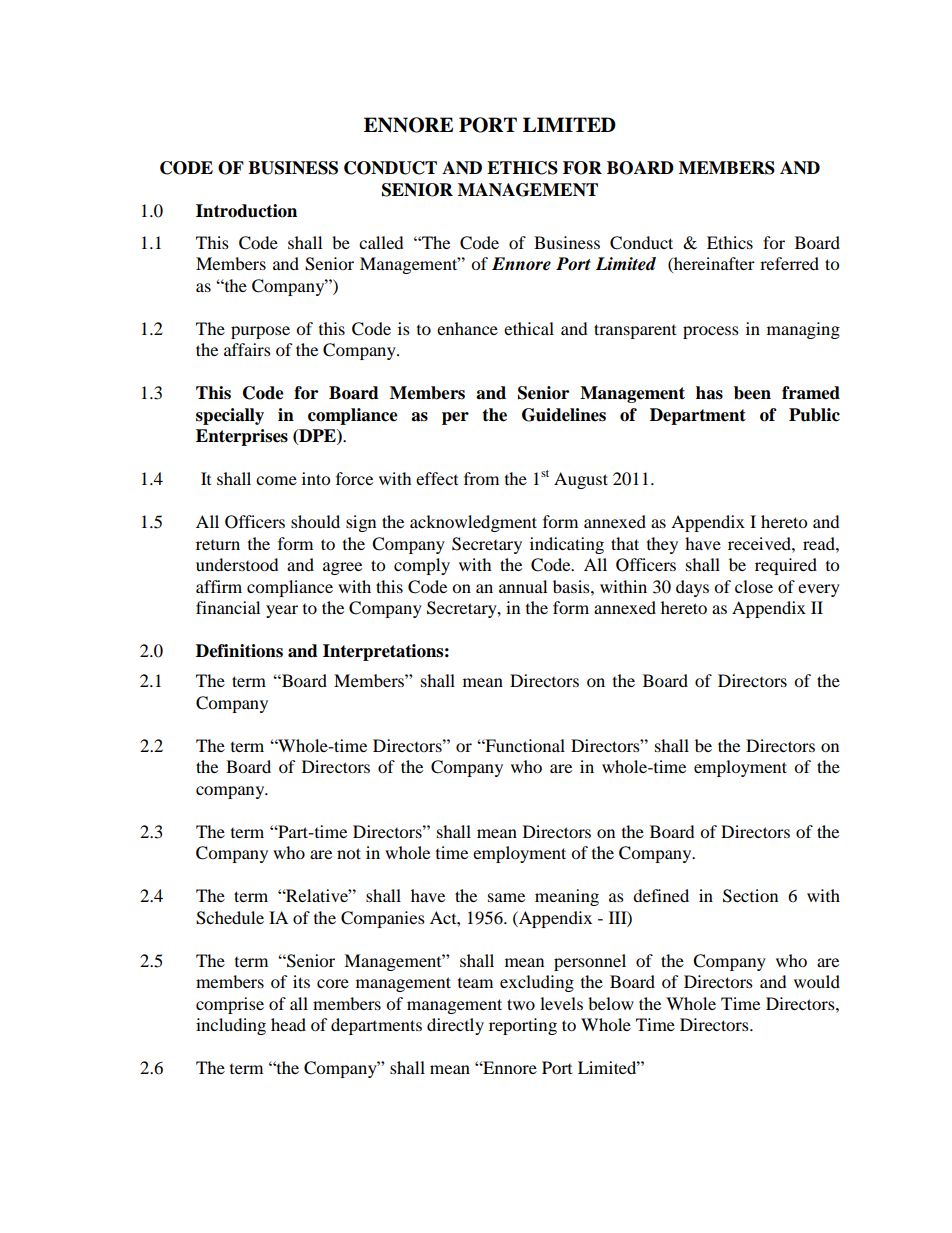 The height and width of the screenshot is (1233, 952). Describe the element at coordinates (246, 211) in the screenshot. I see `Introduction` at that location.
